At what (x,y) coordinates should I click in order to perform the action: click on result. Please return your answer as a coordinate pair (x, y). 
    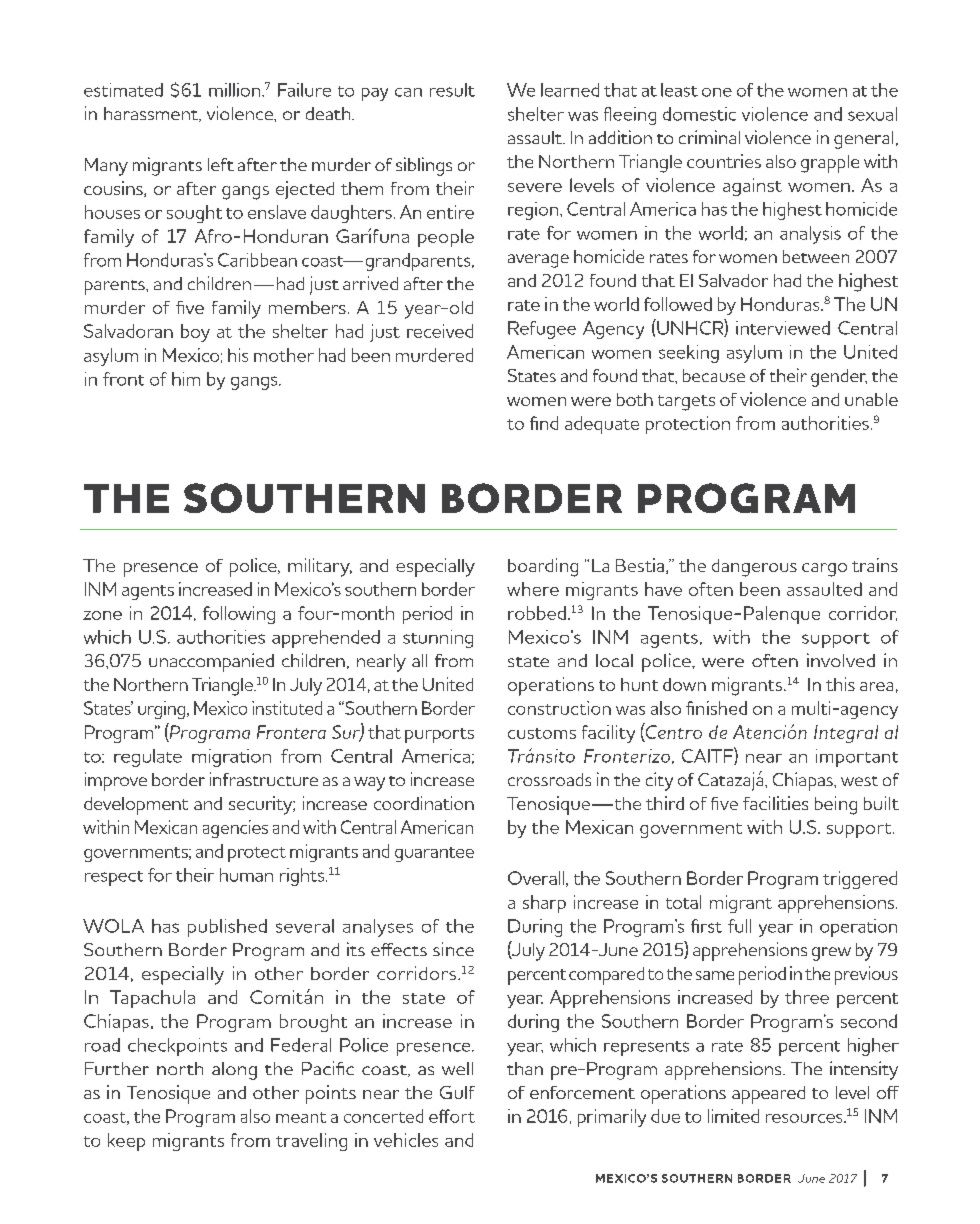
    Looking at the image, I should click on (452, 90).
